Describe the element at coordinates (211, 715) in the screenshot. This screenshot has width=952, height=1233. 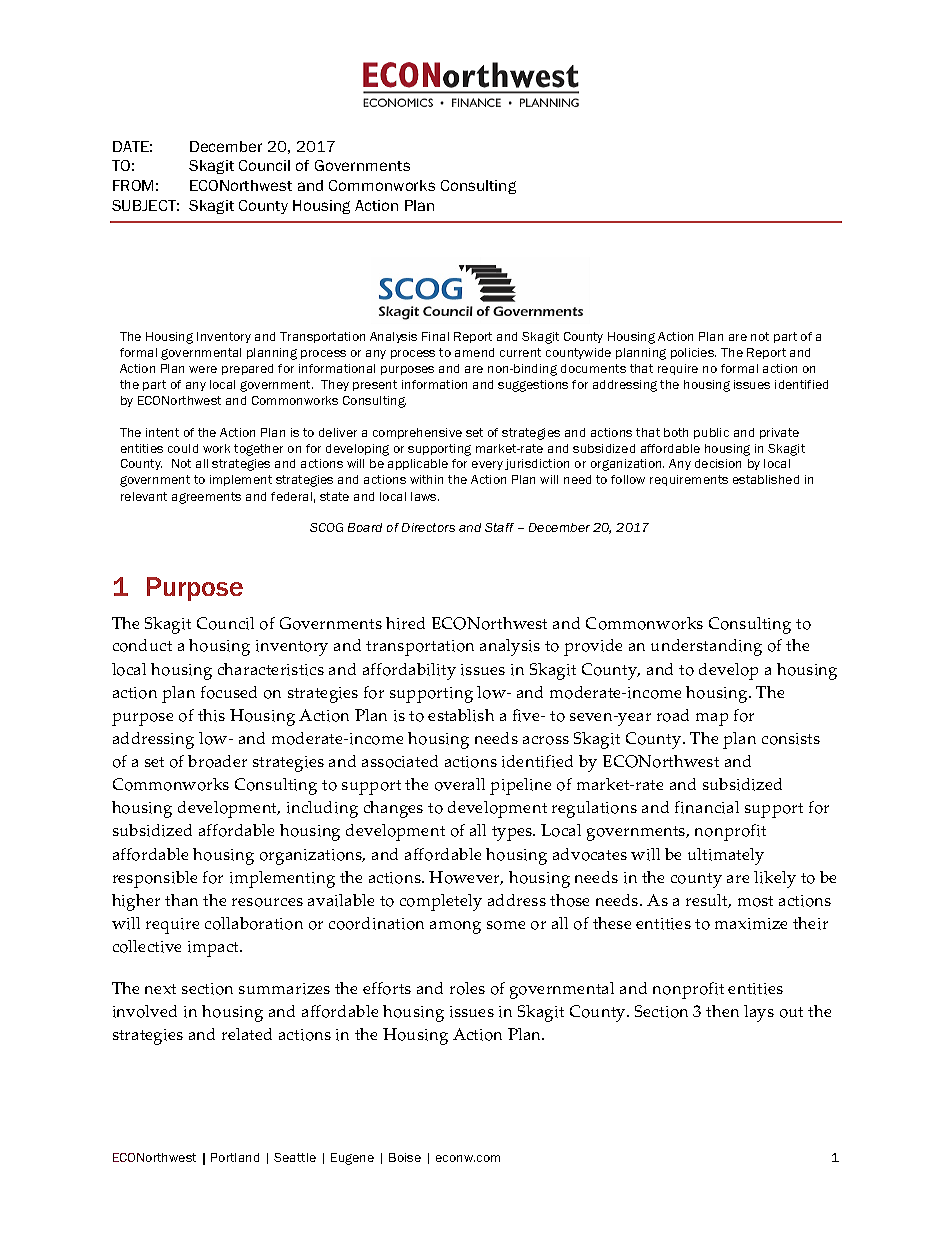
I see `this` at that location.
